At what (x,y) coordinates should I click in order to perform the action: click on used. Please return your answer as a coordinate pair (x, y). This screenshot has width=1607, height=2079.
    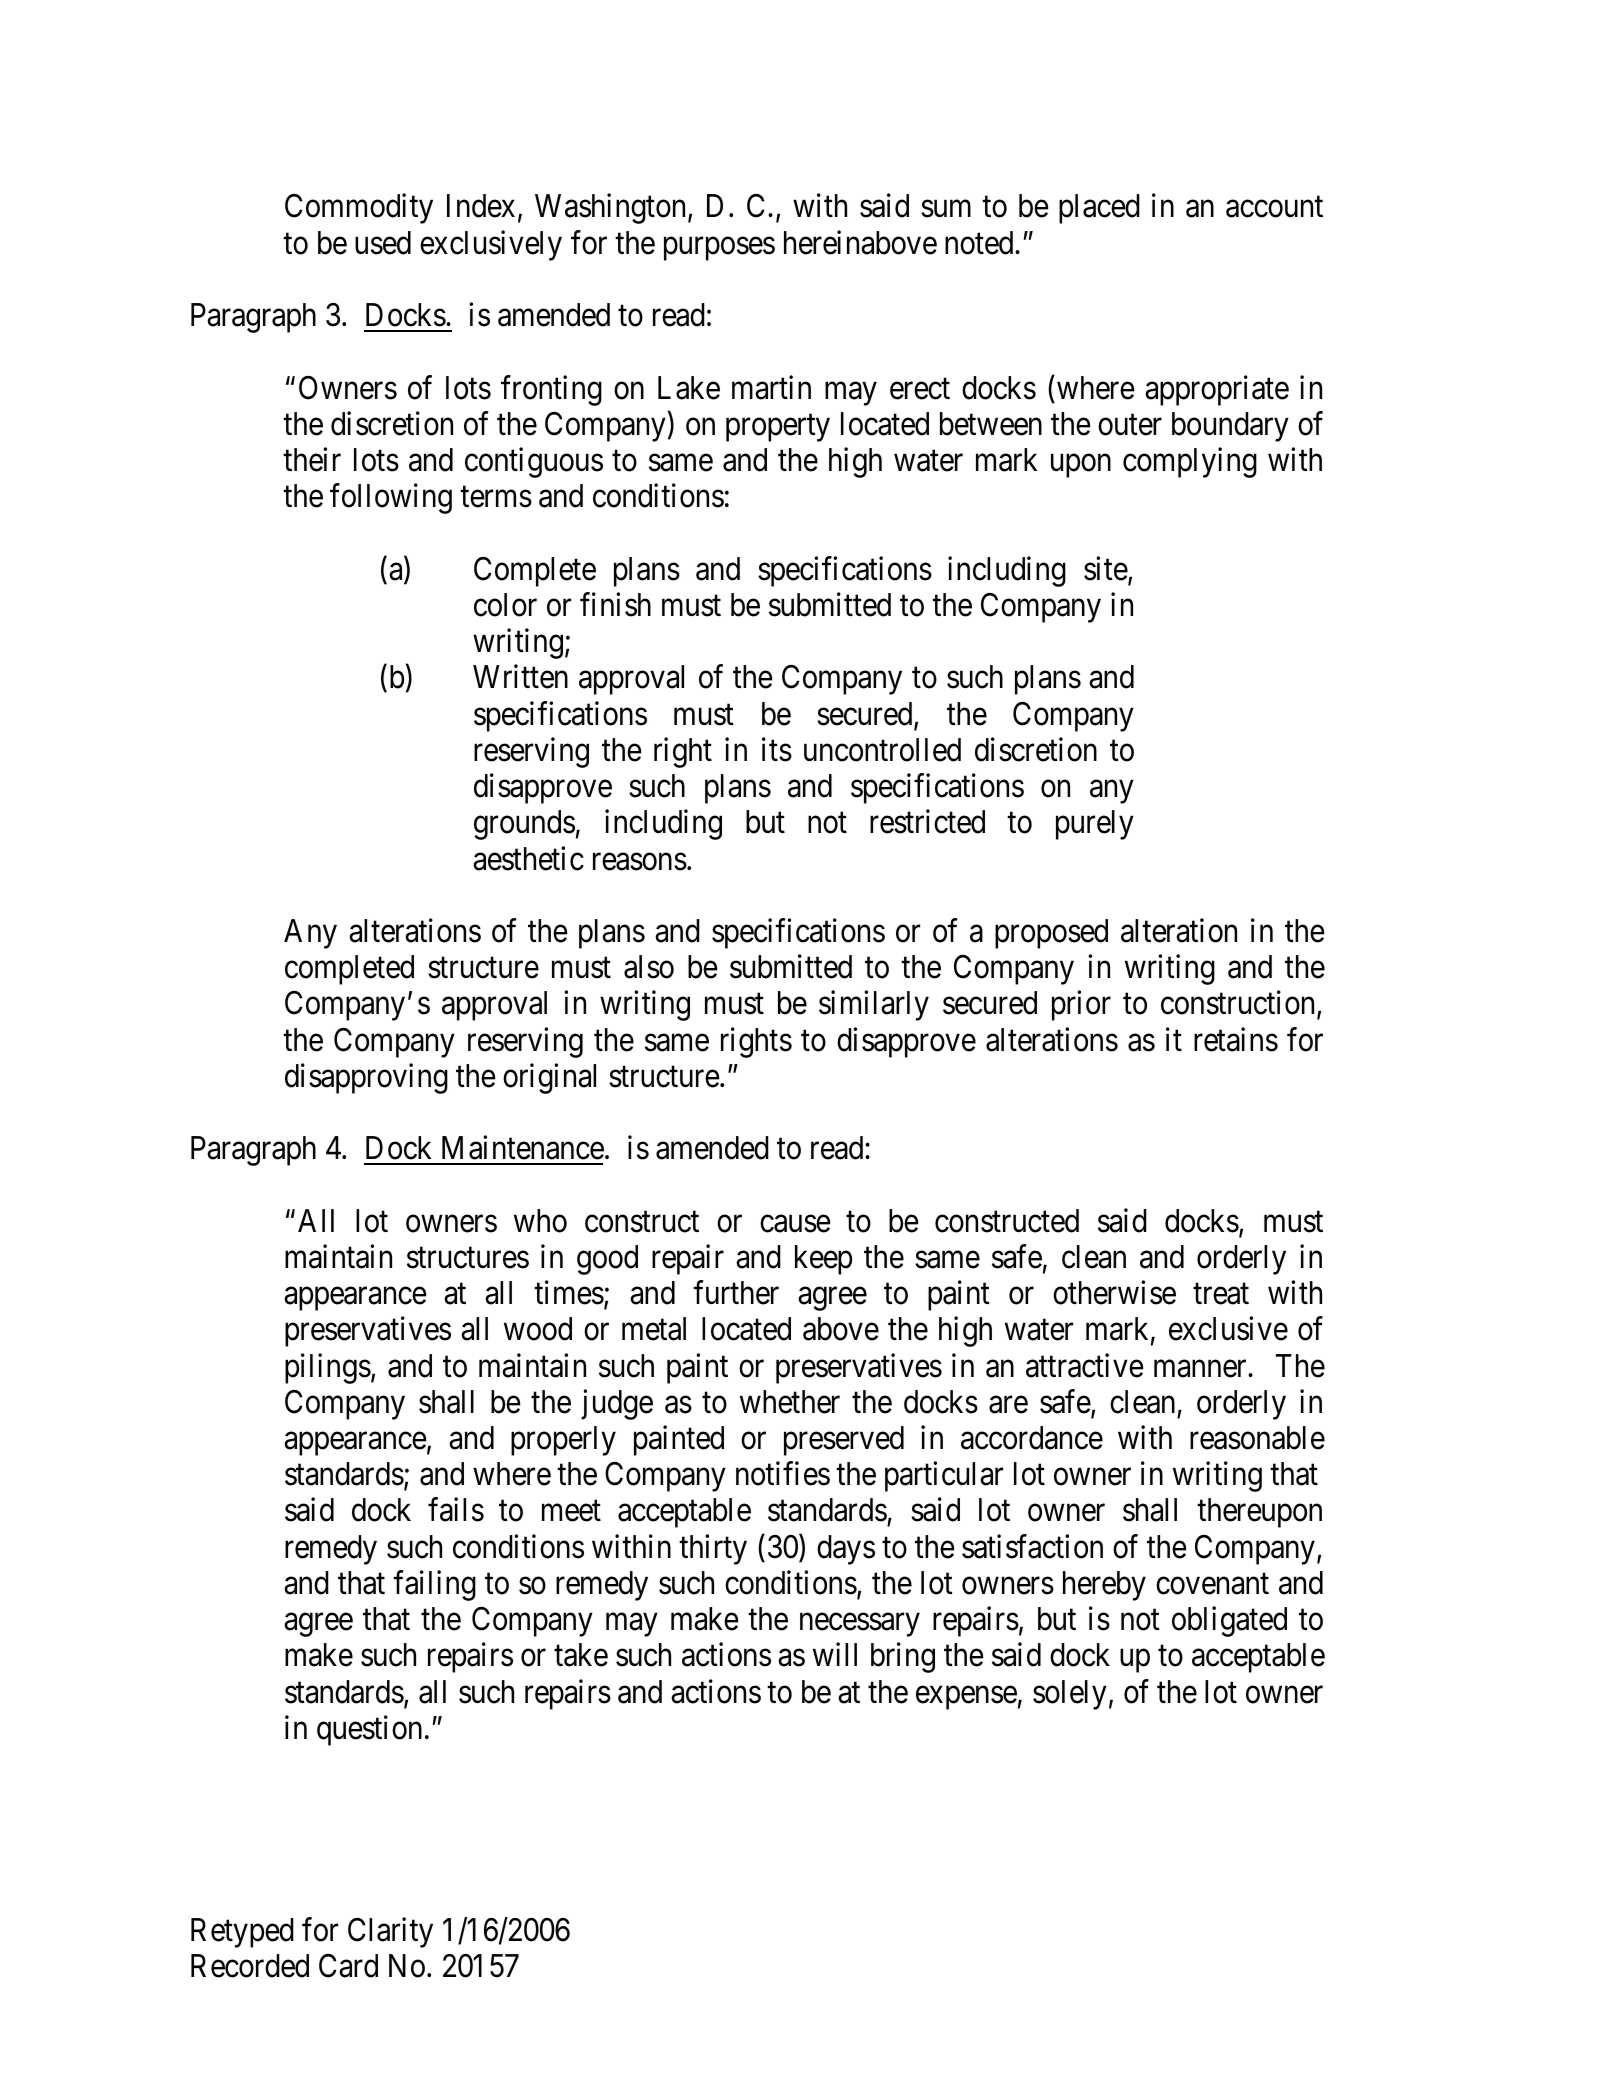
    Looking at the image, I should click on (383, 243).
